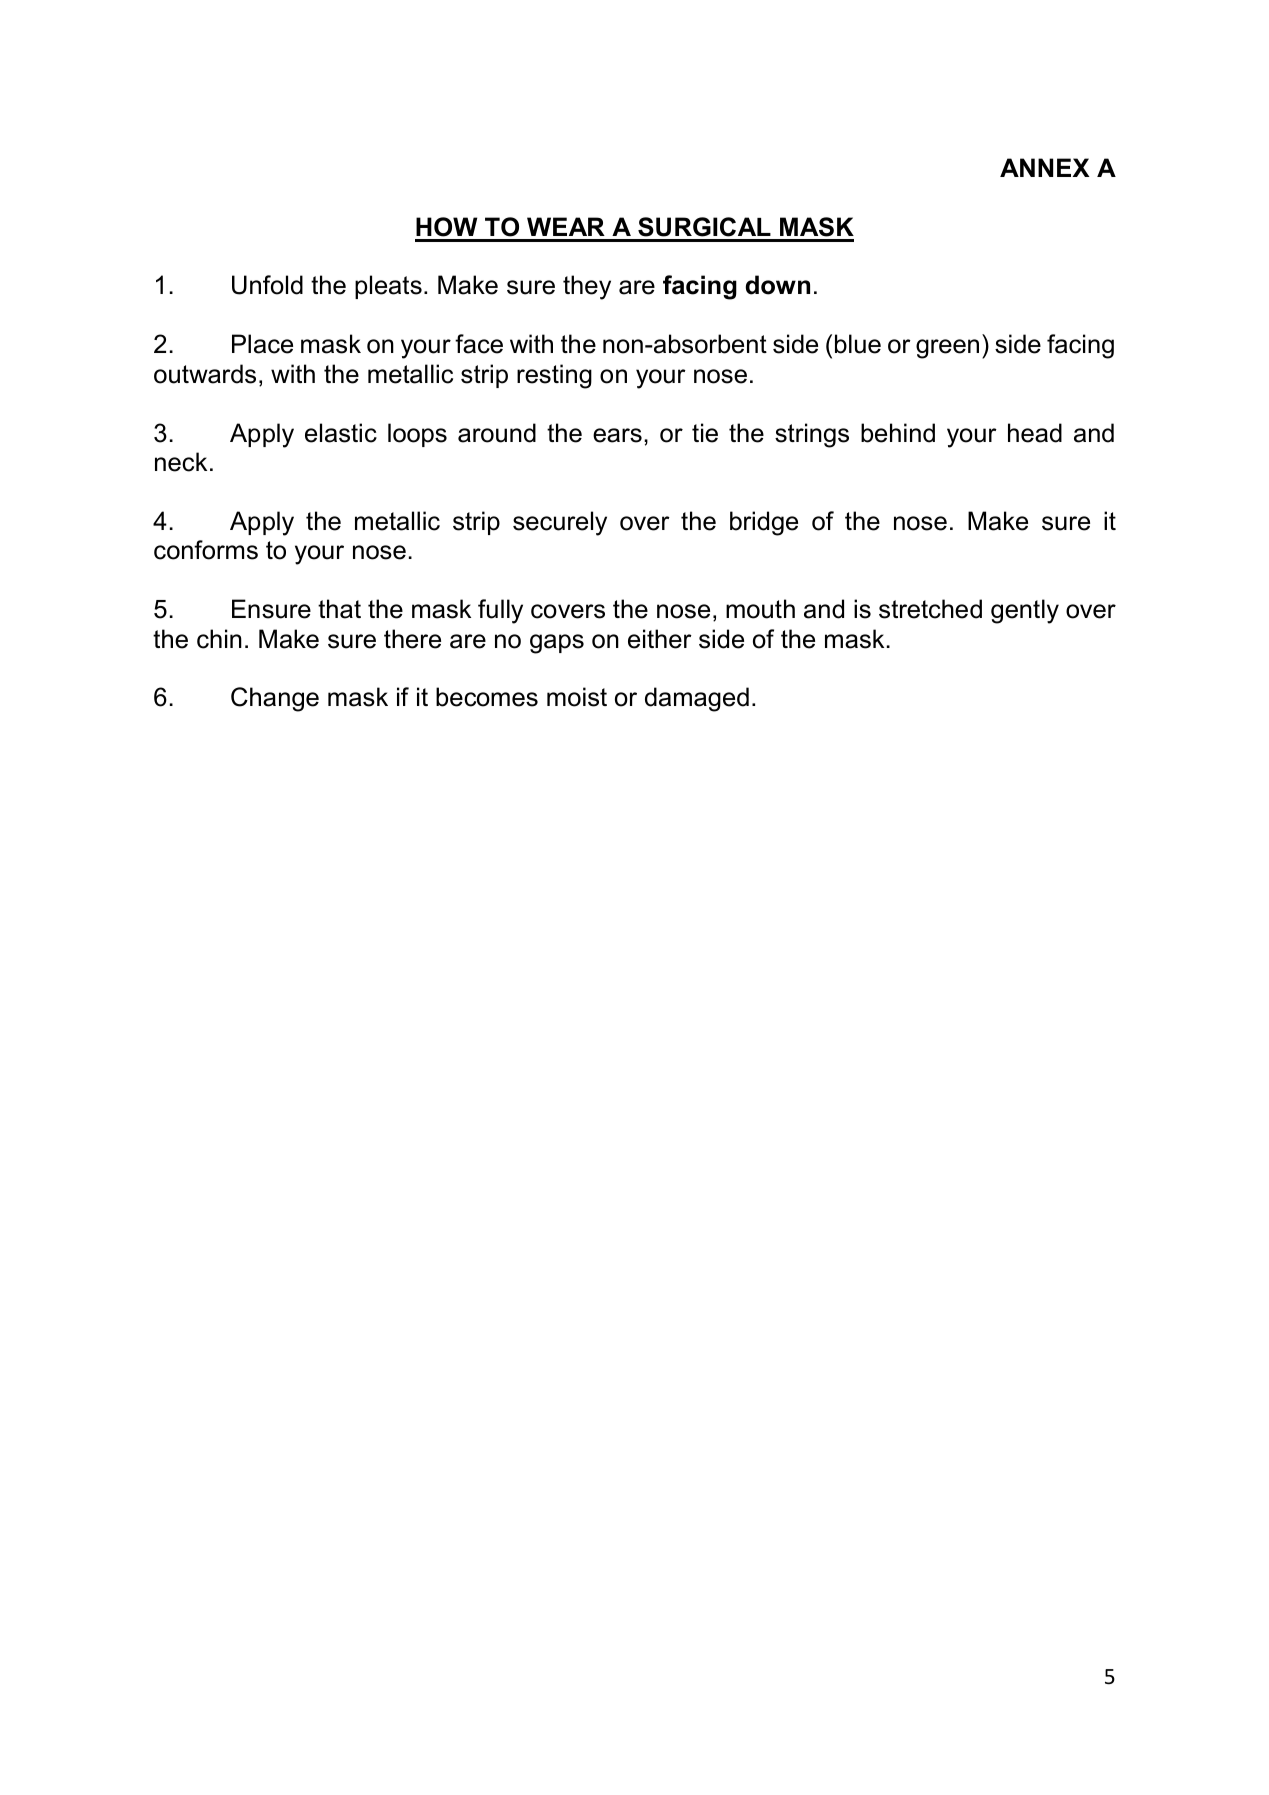  What do you see at coordinates (206, 550) in the page?
I see `conforms` at bounding box center [206, 550].
